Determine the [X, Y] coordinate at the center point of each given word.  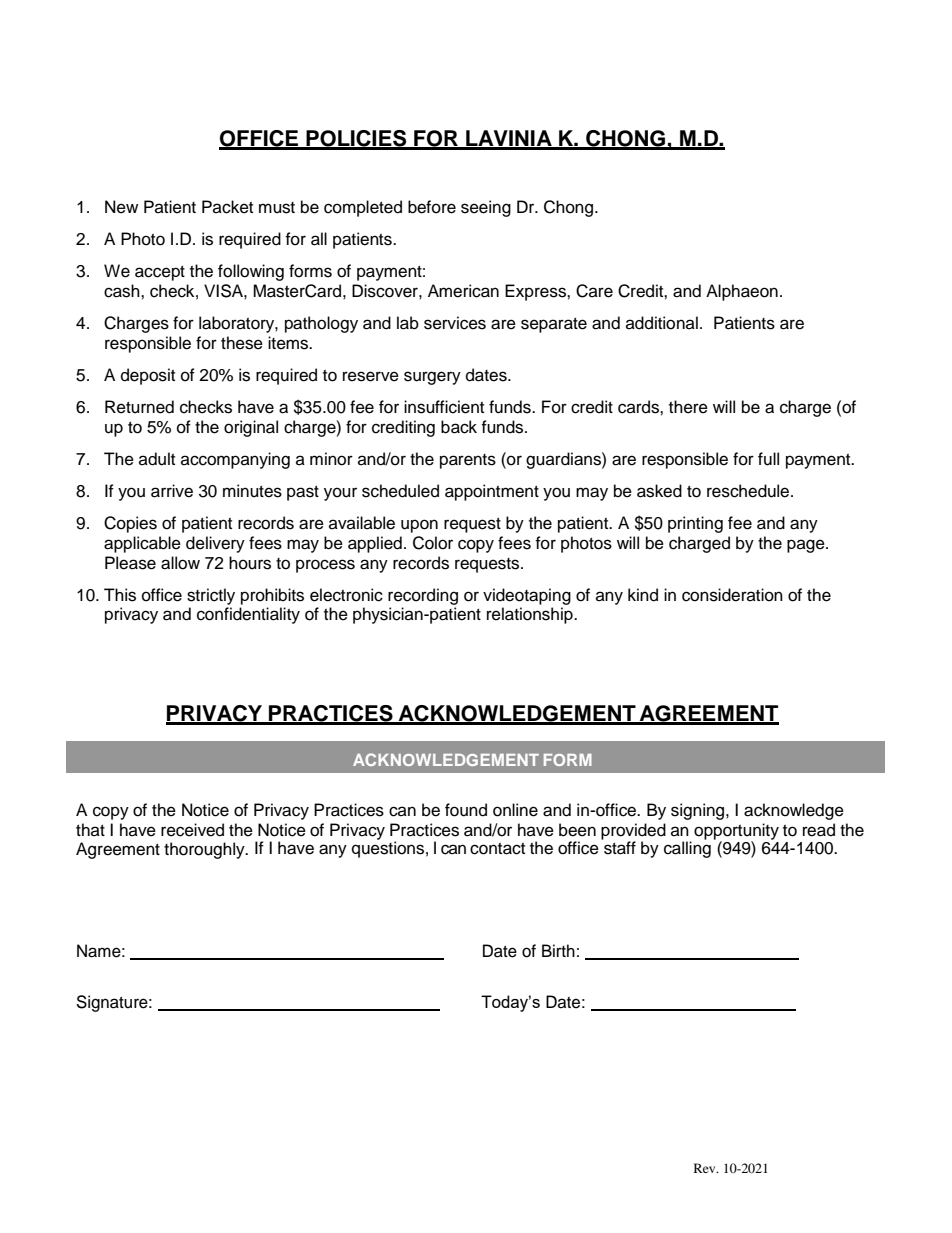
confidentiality [248, 615]
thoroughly [205, 850]
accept [160, 273]
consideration [732, 595]
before [432, 207]
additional [662, 323]
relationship [531, 615]
